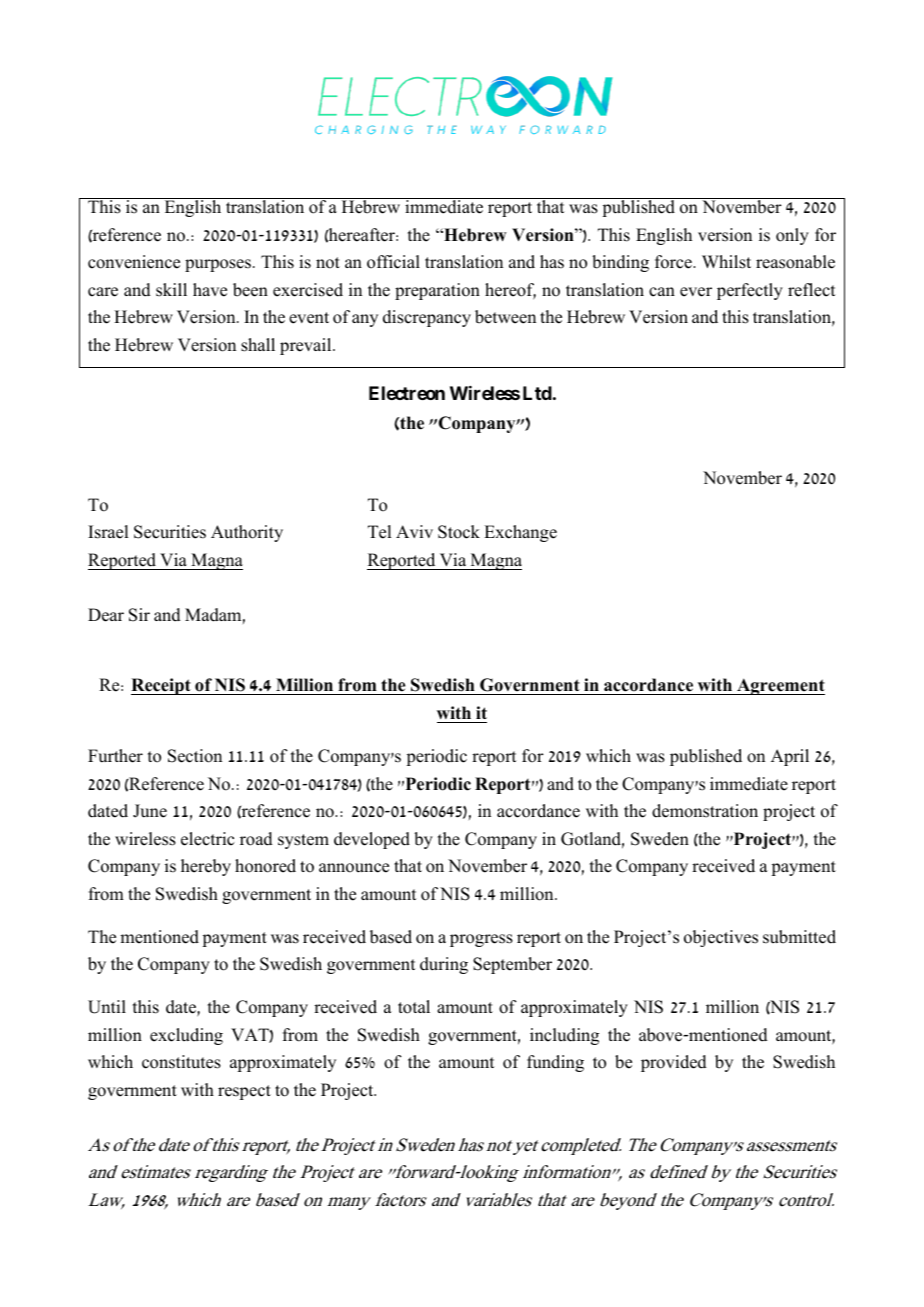 The height and width of the document is (1307, 924). What do you see at coordinates (218, 265) in the document?
I see `purposes` at bounding box center [218, 265].
